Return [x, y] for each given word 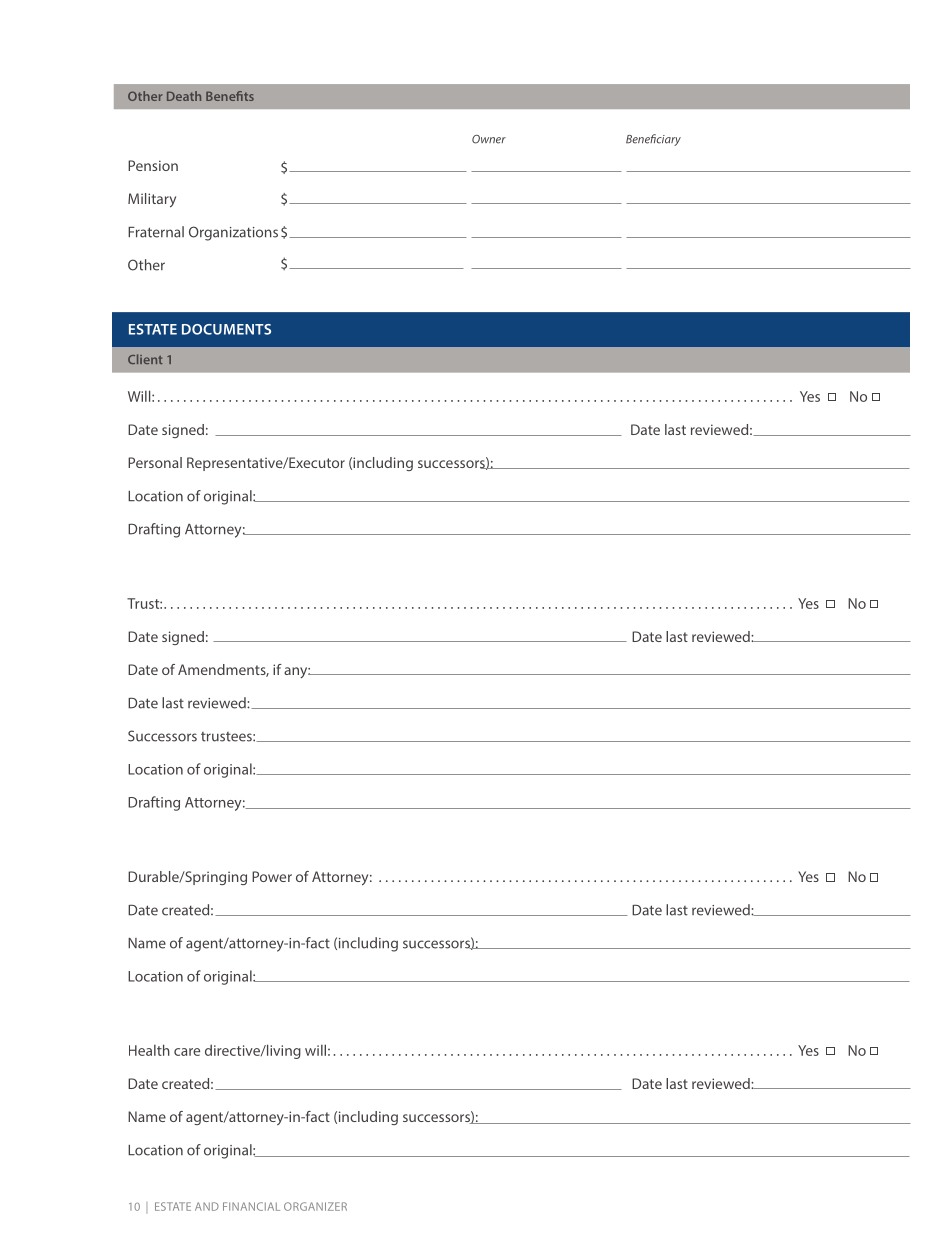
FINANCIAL [251, 1206]
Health [149, 1050]
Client [145, 359]
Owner [489, 139]
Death [184, 96]
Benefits [230, 96]
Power [272, 876]
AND [207, 1206]
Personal [155, 462]
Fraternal [156, 232]
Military [152, 200]
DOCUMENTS [226, 329]
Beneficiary [653, 140]
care [187, 1052]
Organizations [233, 233]
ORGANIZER [315, 1206]
